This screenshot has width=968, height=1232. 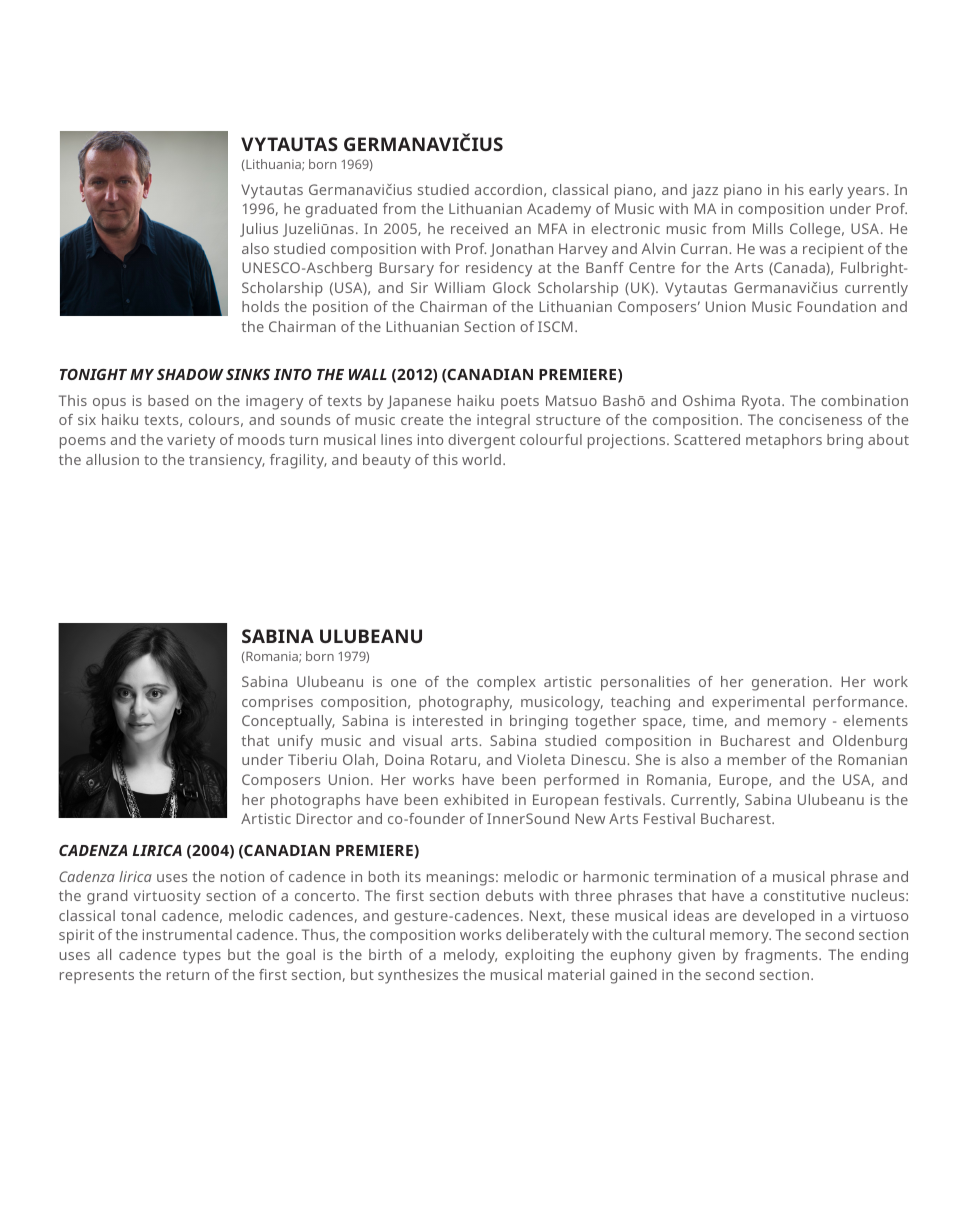 I want to click on fragments, so click(x=782, y=956).
